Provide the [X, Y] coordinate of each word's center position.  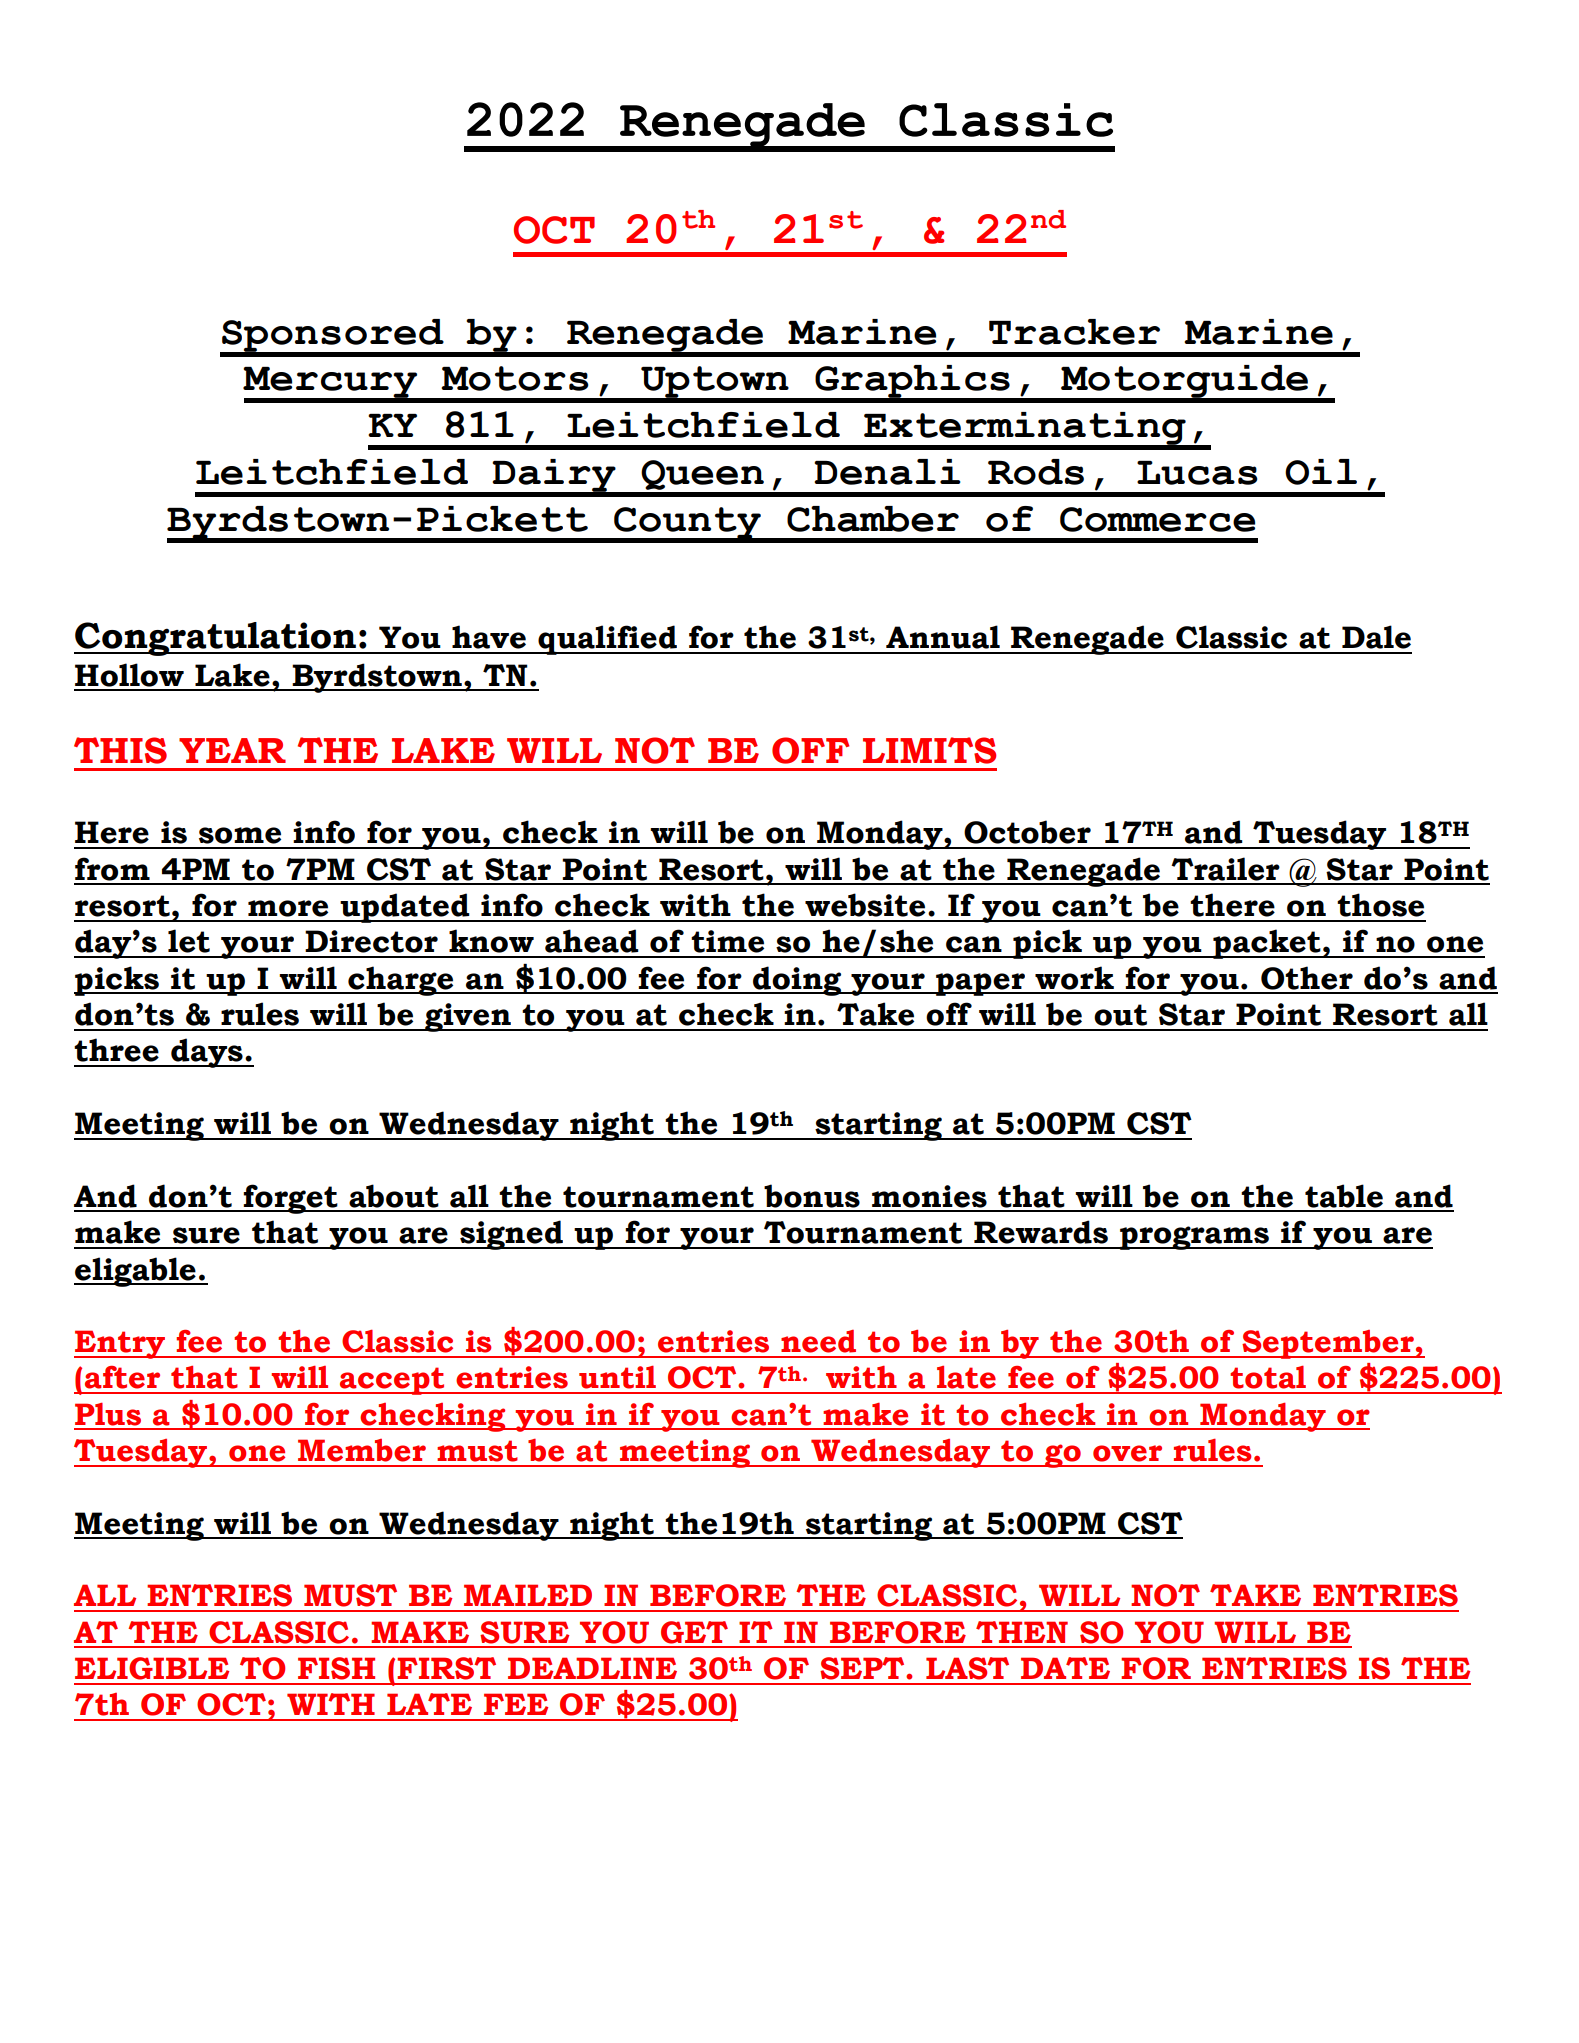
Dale [1376, 637]
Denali [887, 472]
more [288, 908]
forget [291, 1199]
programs [1194, 1238]
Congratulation [216, 639]
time [727, 941]
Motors [515, 378]
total [1268, 1377]
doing [797, 981]
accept [392, 1381]
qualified [607, 640]
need [818, 1341]
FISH [336, 1668]
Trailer [1225, 869]
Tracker [1074, 332]
